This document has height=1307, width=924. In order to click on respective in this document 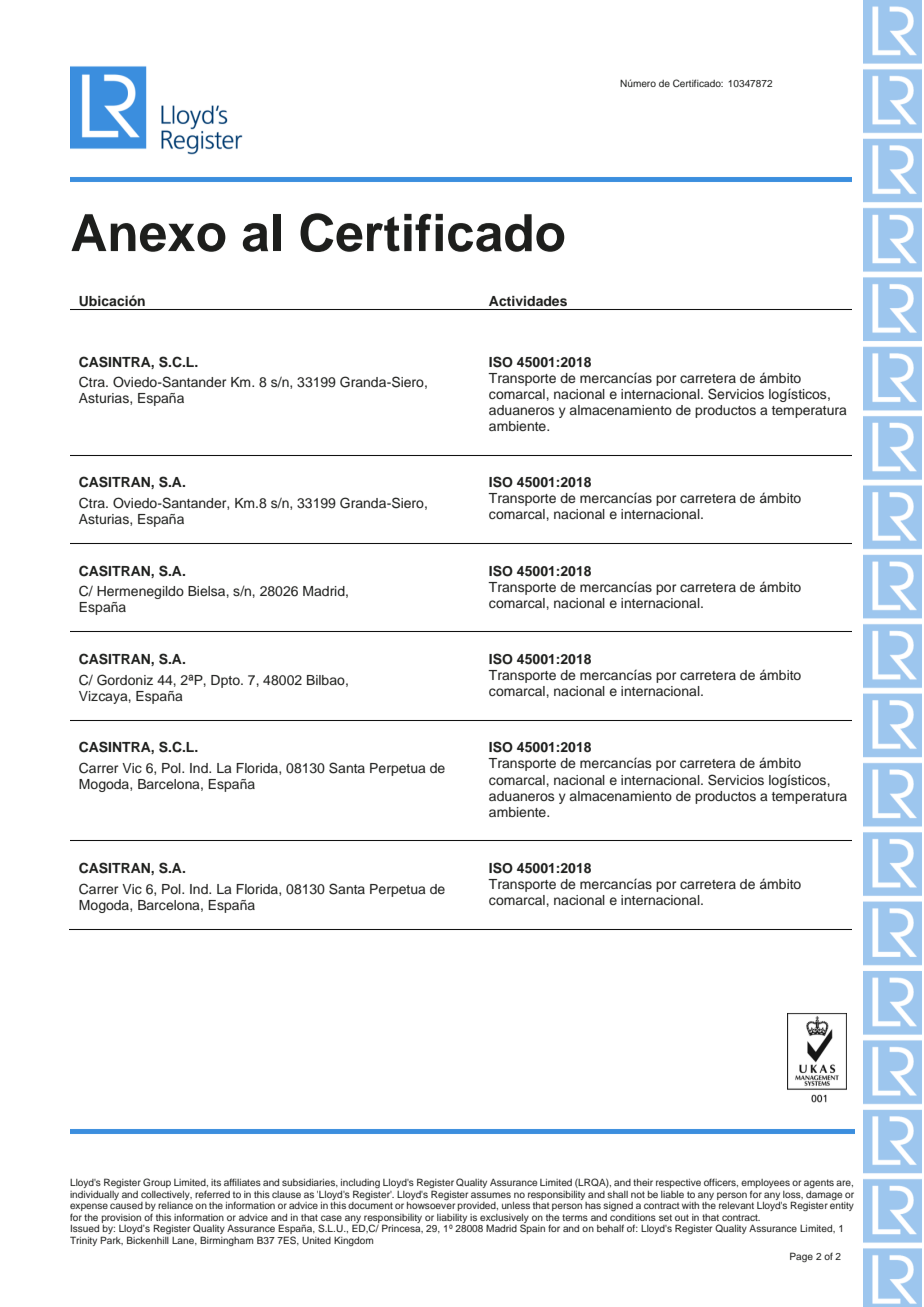, I will do `click(678, 1183)`.
